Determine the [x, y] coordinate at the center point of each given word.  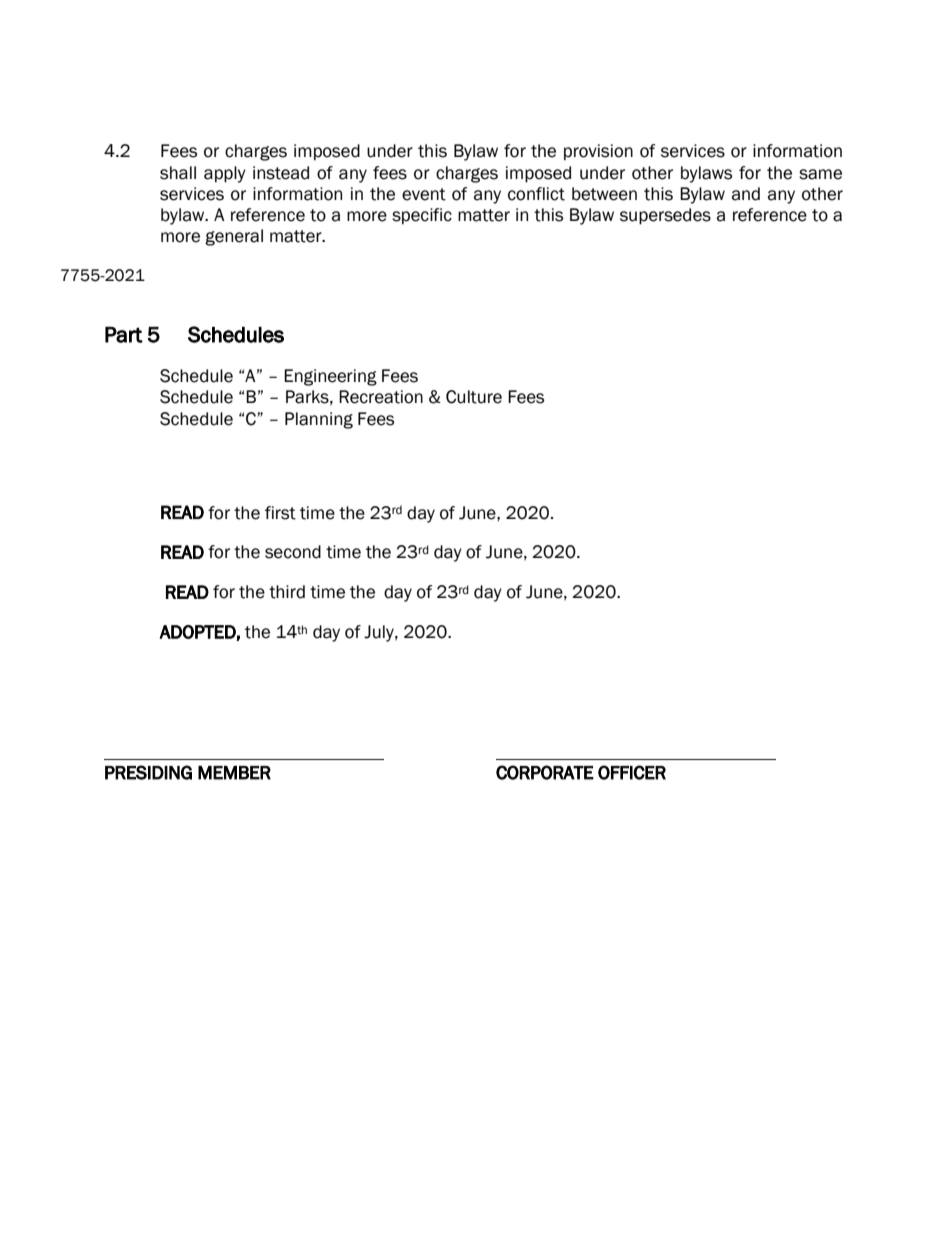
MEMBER [234, 772]
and [746, 194]
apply [225, 174]
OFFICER [632, 772]
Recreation [381, 397]
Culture [474, 397]
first [280, 513]
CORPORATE [545, 772]
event [424, 194]
